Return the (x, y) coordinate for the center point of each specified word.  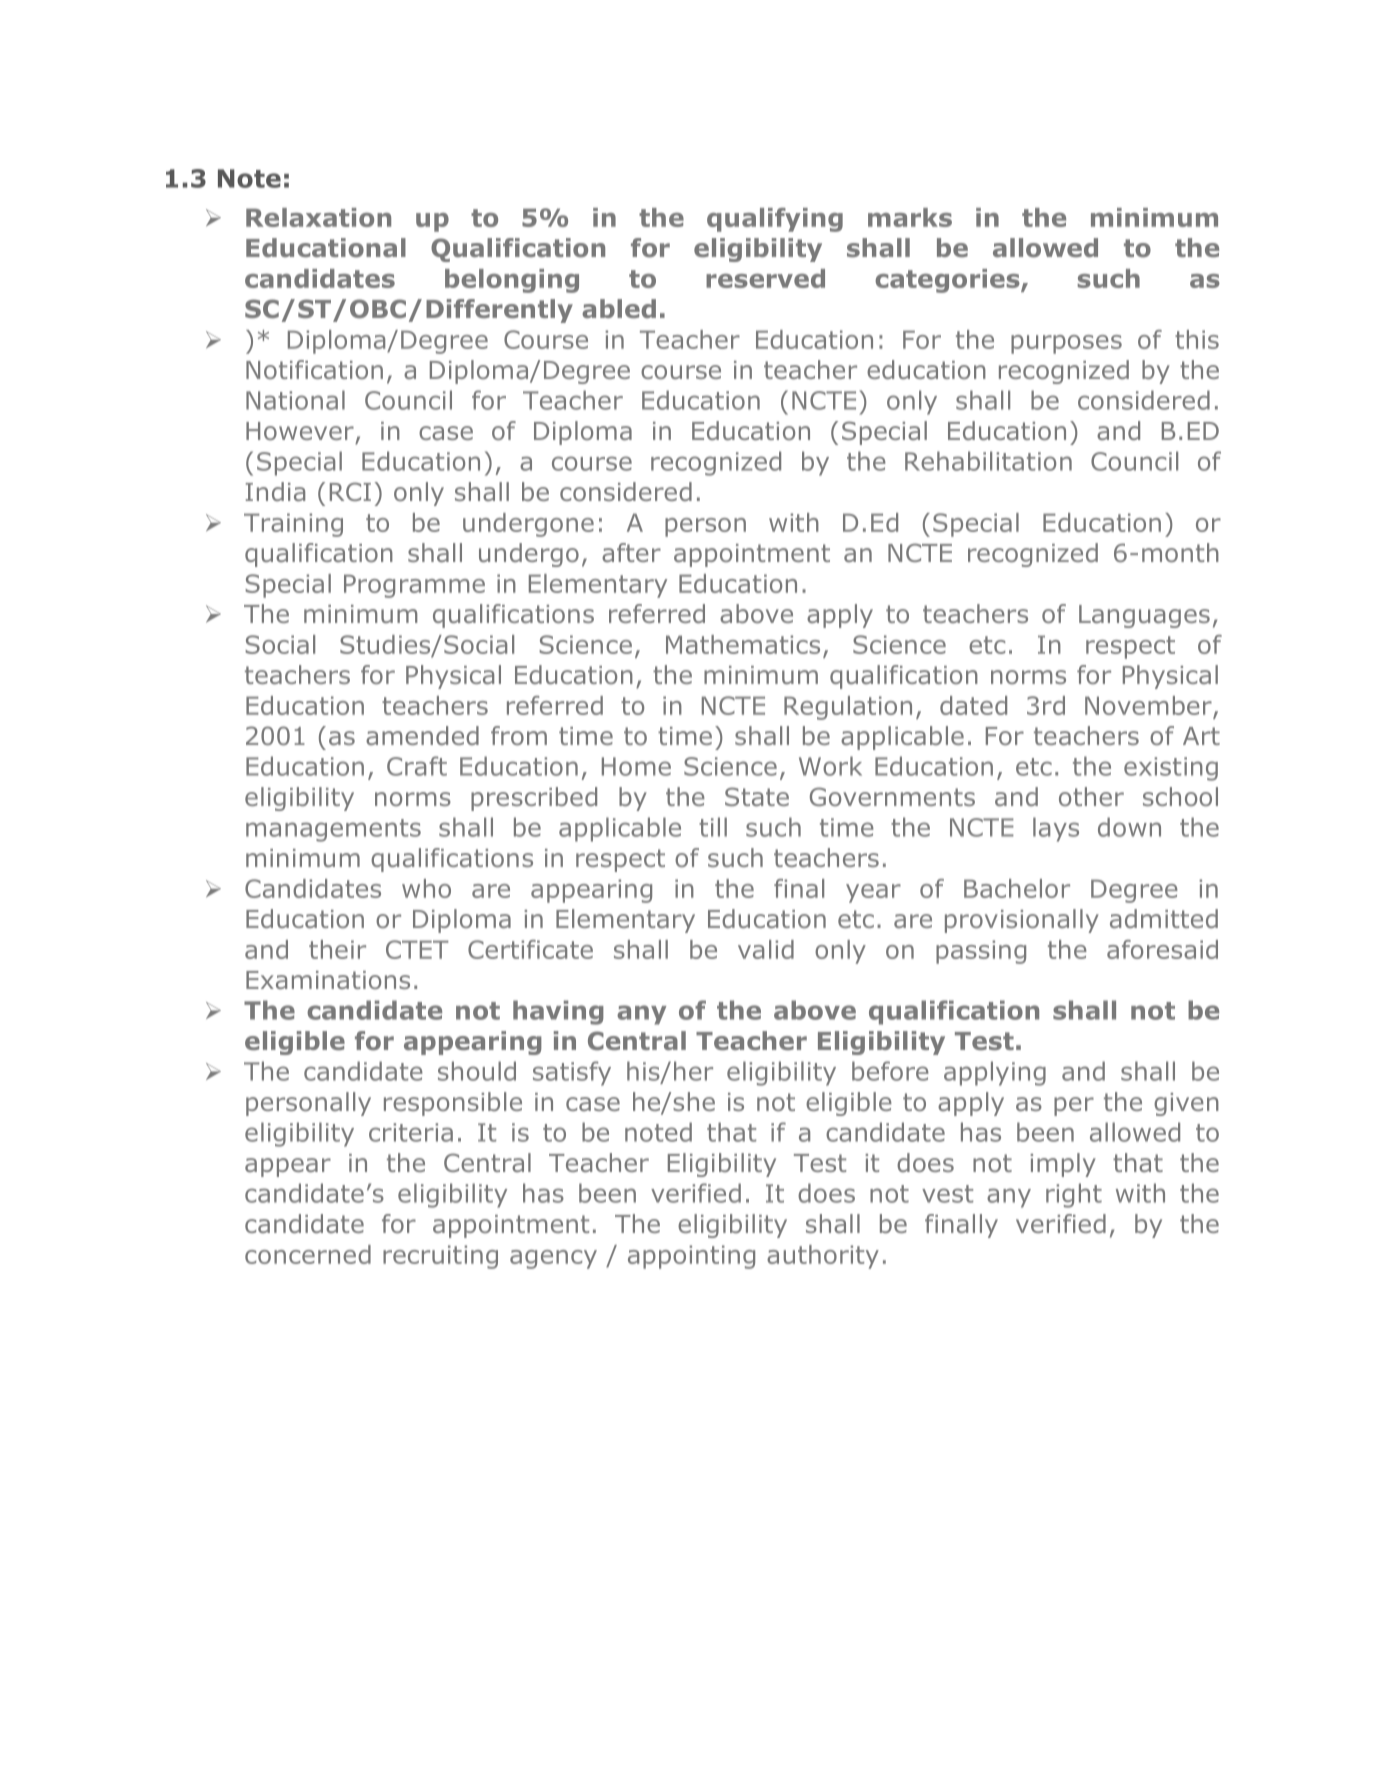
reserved (765, 278)
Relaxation (318, 217)
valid (766, 949)
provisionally (1022, 921)
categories (948, 281)
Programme (414, 586)
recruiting (440, 1257)
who (426, 888)
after (631, 552)
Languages (1144, 616)
